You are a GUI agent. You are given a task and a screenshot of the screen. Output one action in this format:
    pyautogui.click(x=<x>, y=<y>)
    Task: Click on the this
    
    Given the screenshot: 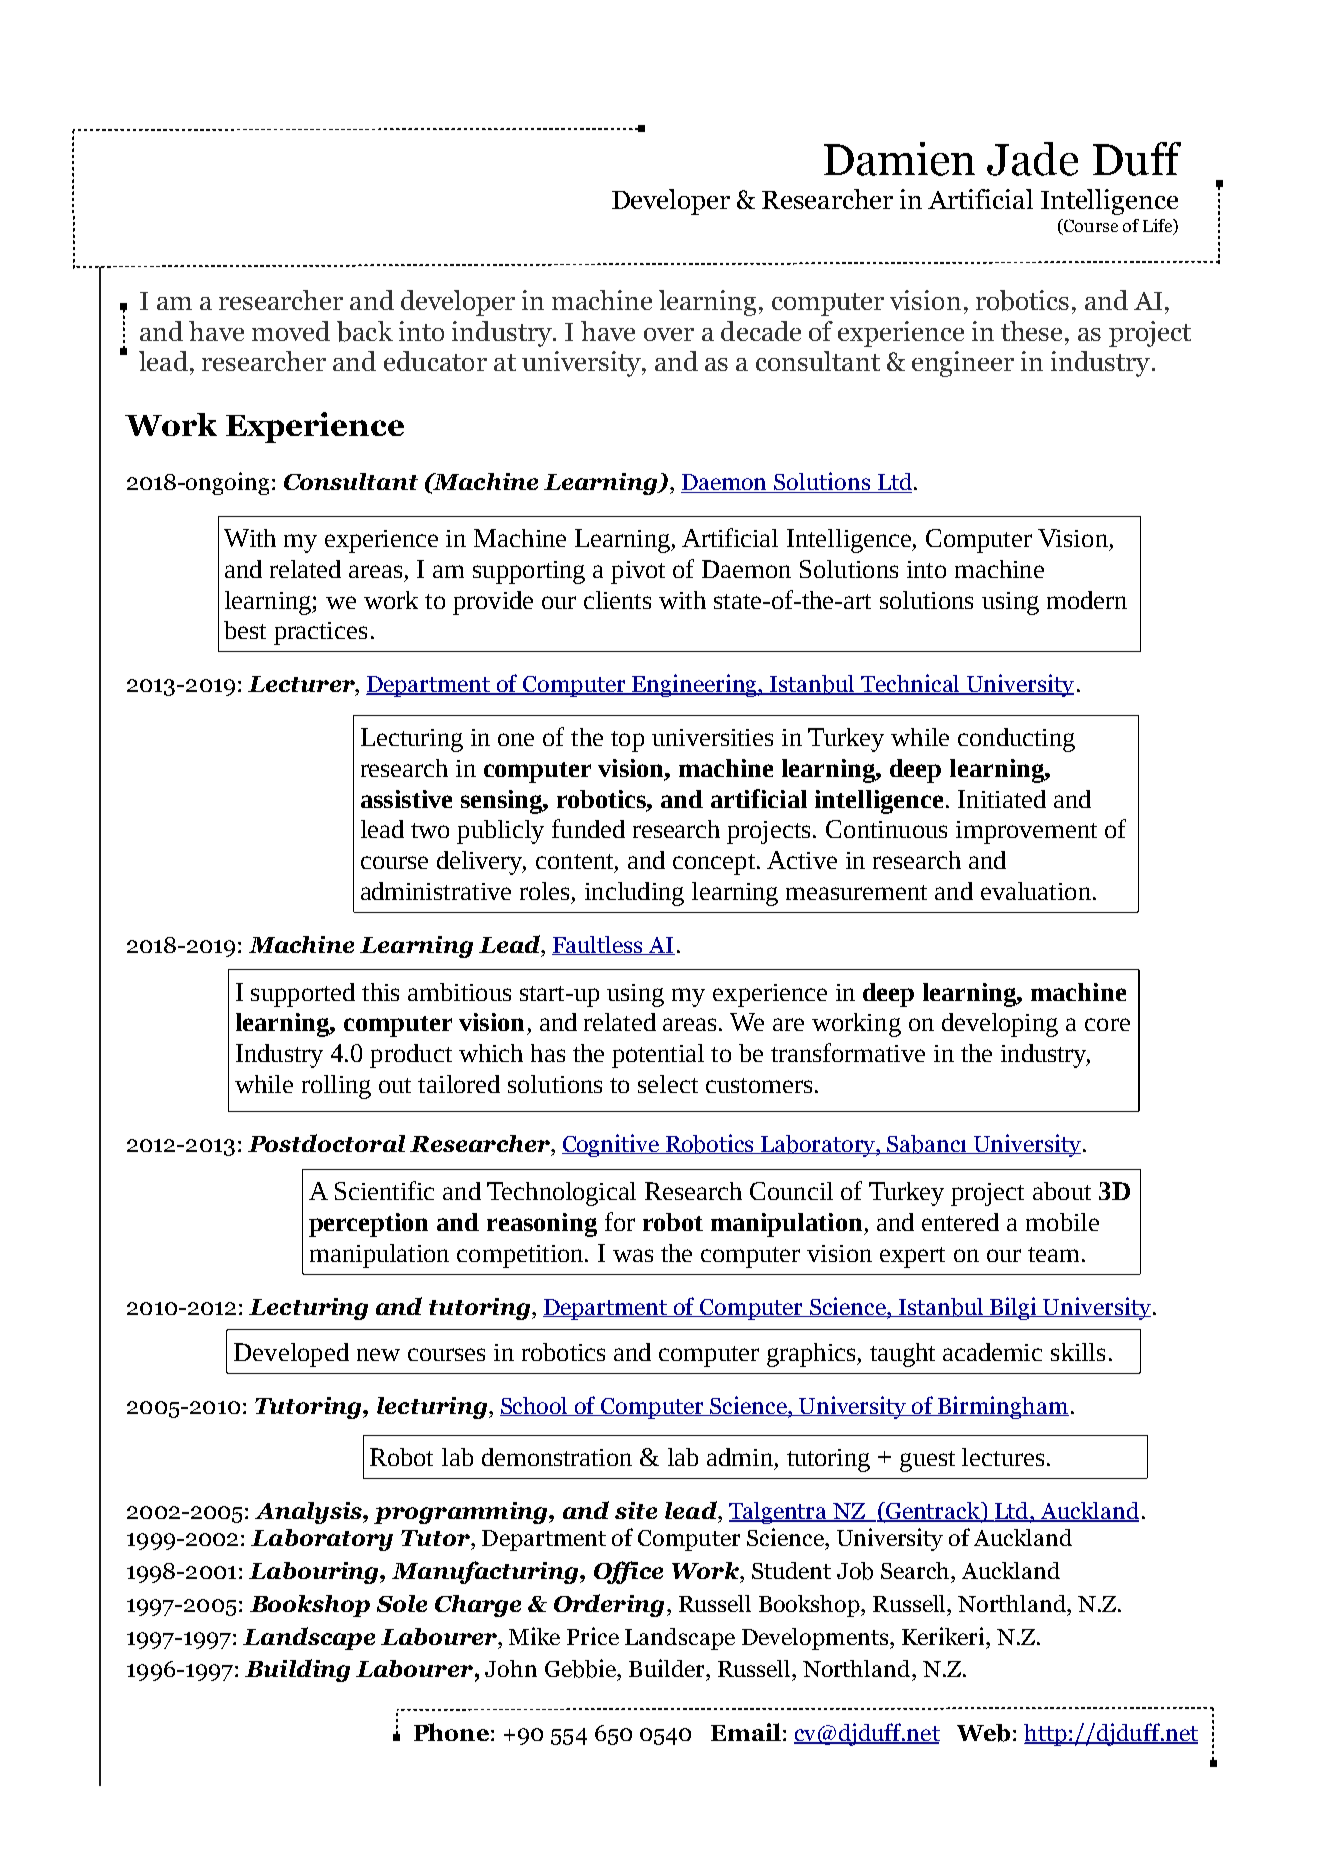 What is the action you would take?
    pyautogui.click(x=380, y=992)
